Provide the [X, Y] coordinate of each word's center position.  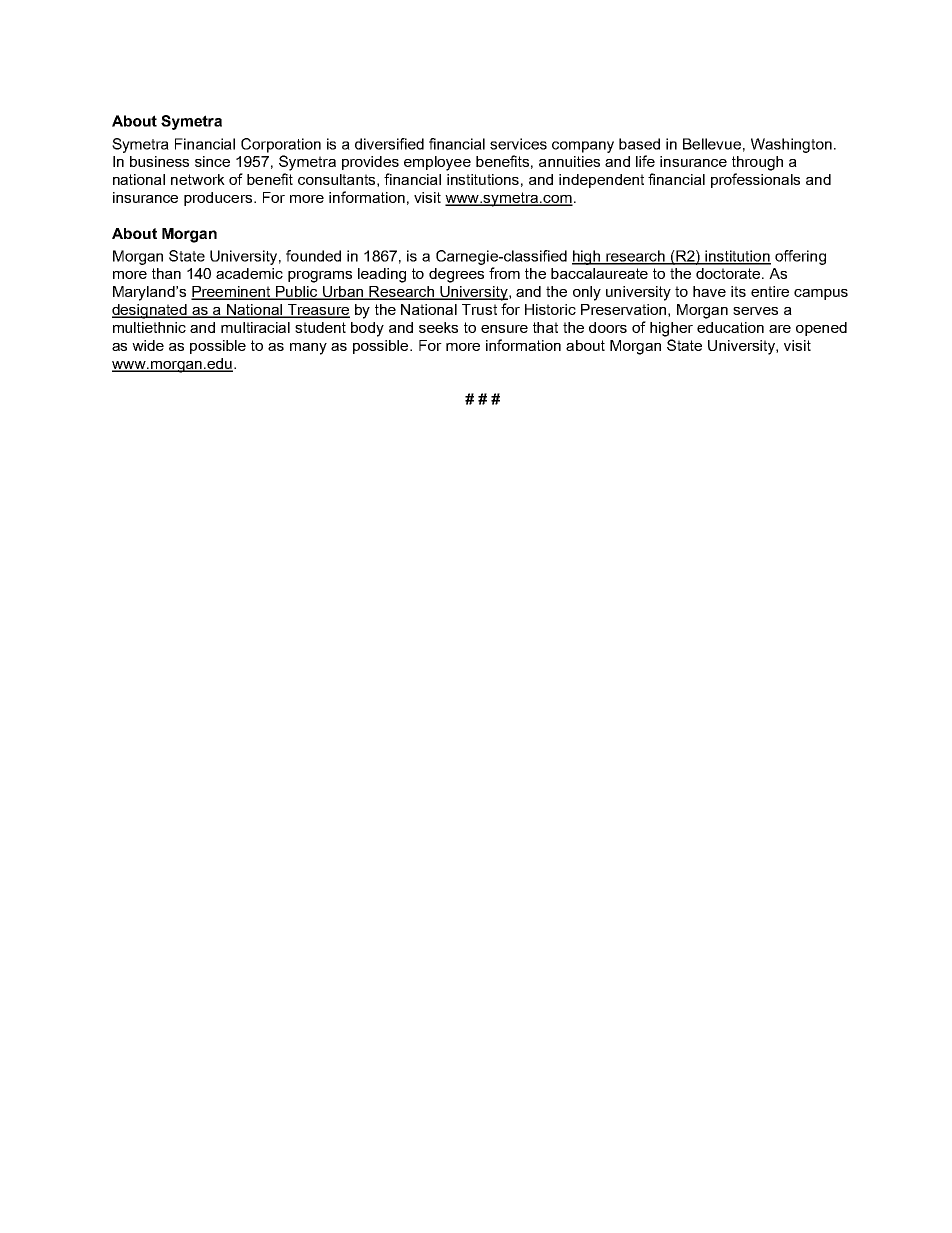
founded [313, 256]
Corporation [281, 145]
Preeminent [232, 293]
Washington [791, 145]
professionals [755, 180]
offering [800, 257]
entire [770, 291]
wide [148, 345]
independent [601, 181]
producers [219, 199]
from [504, 273]
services [518, 144]
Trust [479, 309]
